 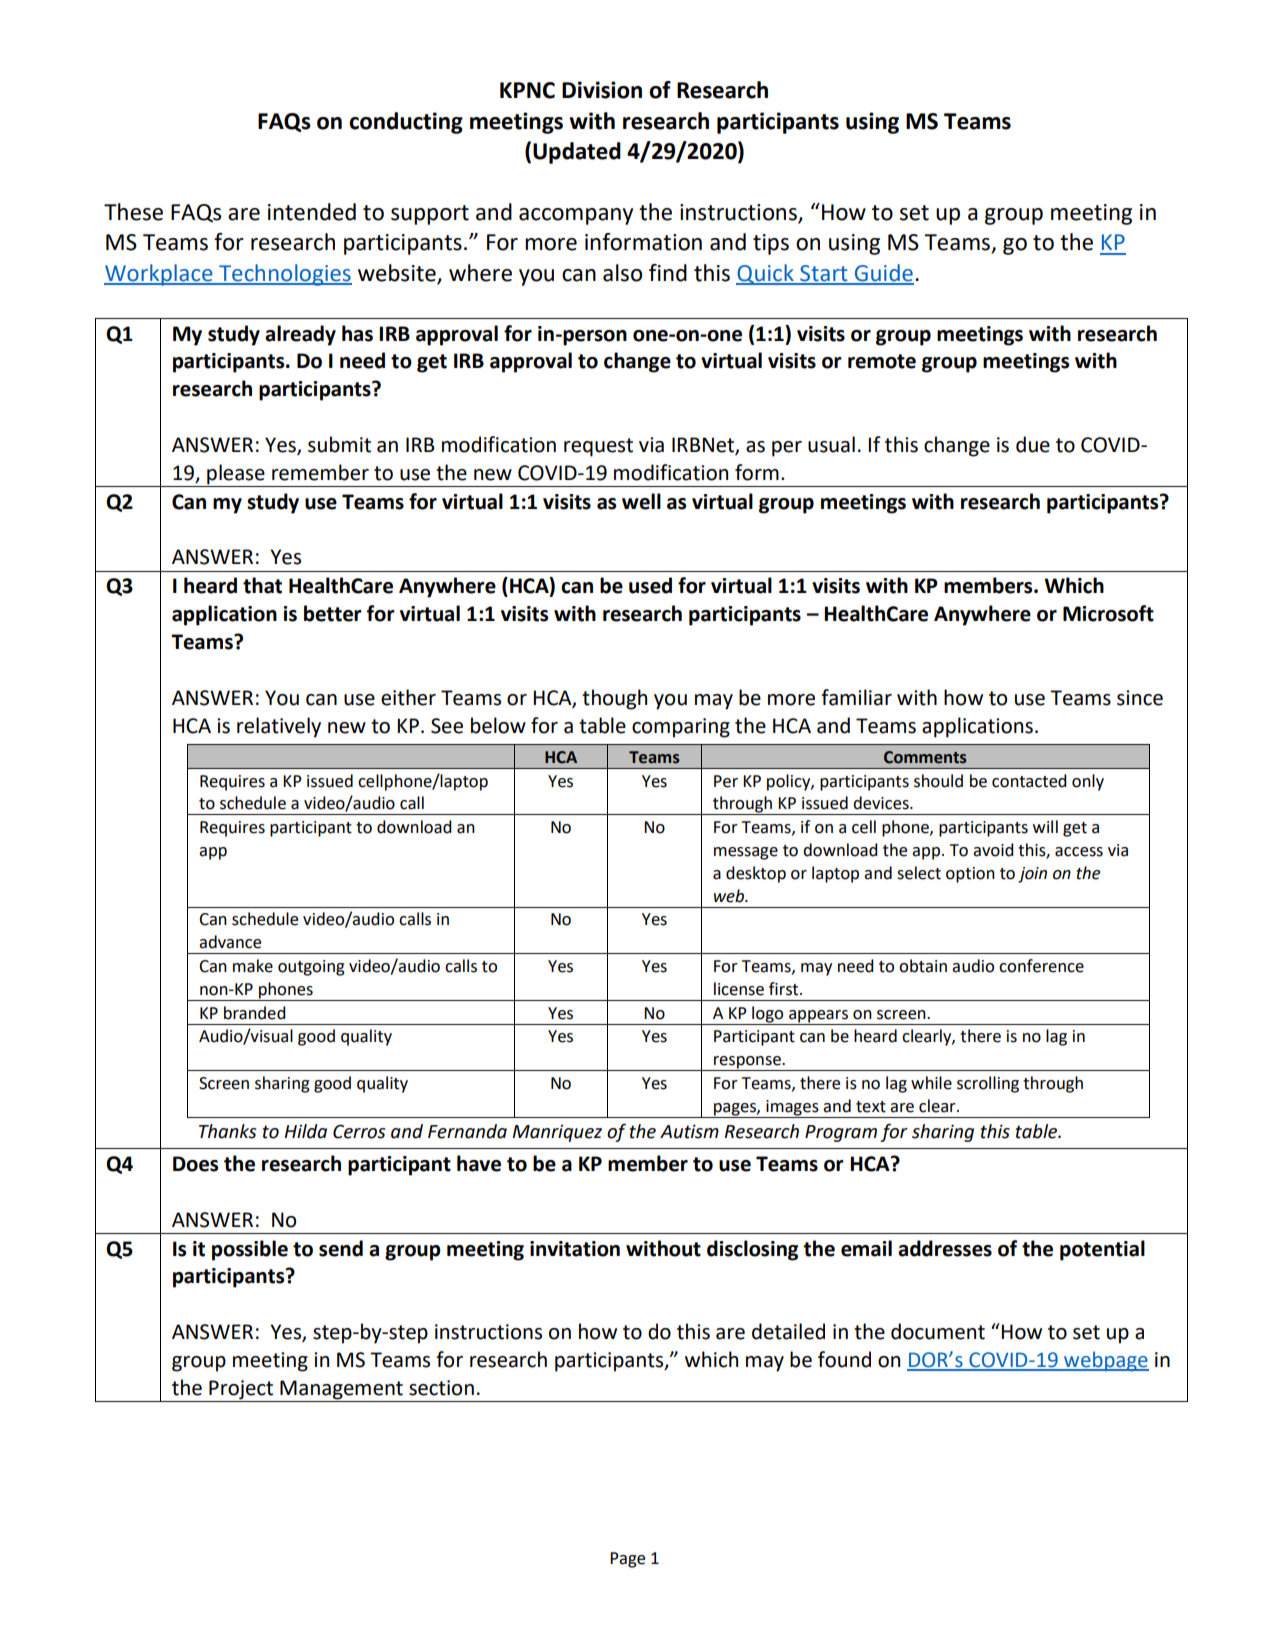 What do you see at coordinates (312, 212) in the image?
I see `intended` at bounding box center [312, 212].
